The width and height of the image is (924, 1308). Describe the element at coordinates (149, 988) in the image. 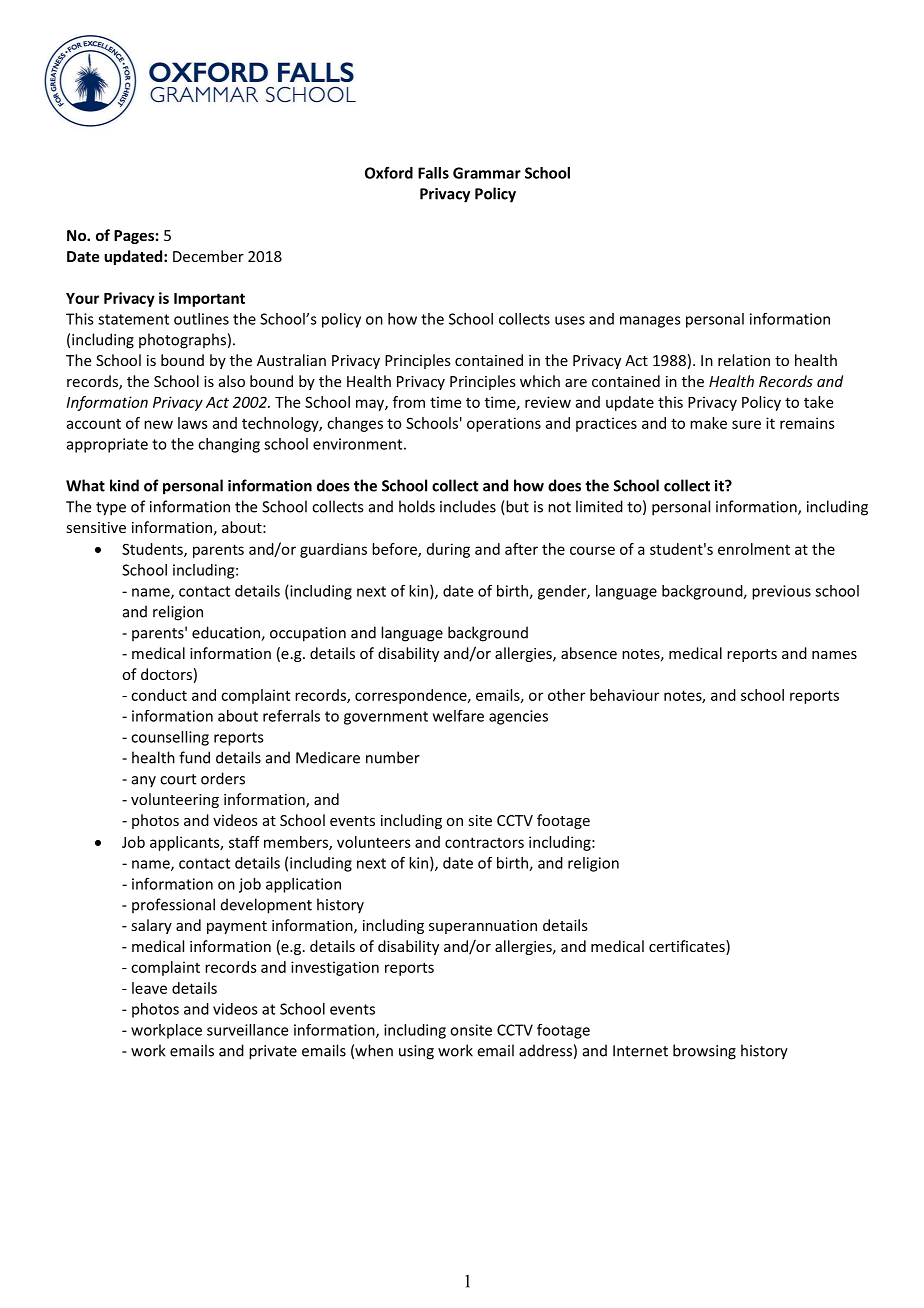

I see `leave` at that location.
